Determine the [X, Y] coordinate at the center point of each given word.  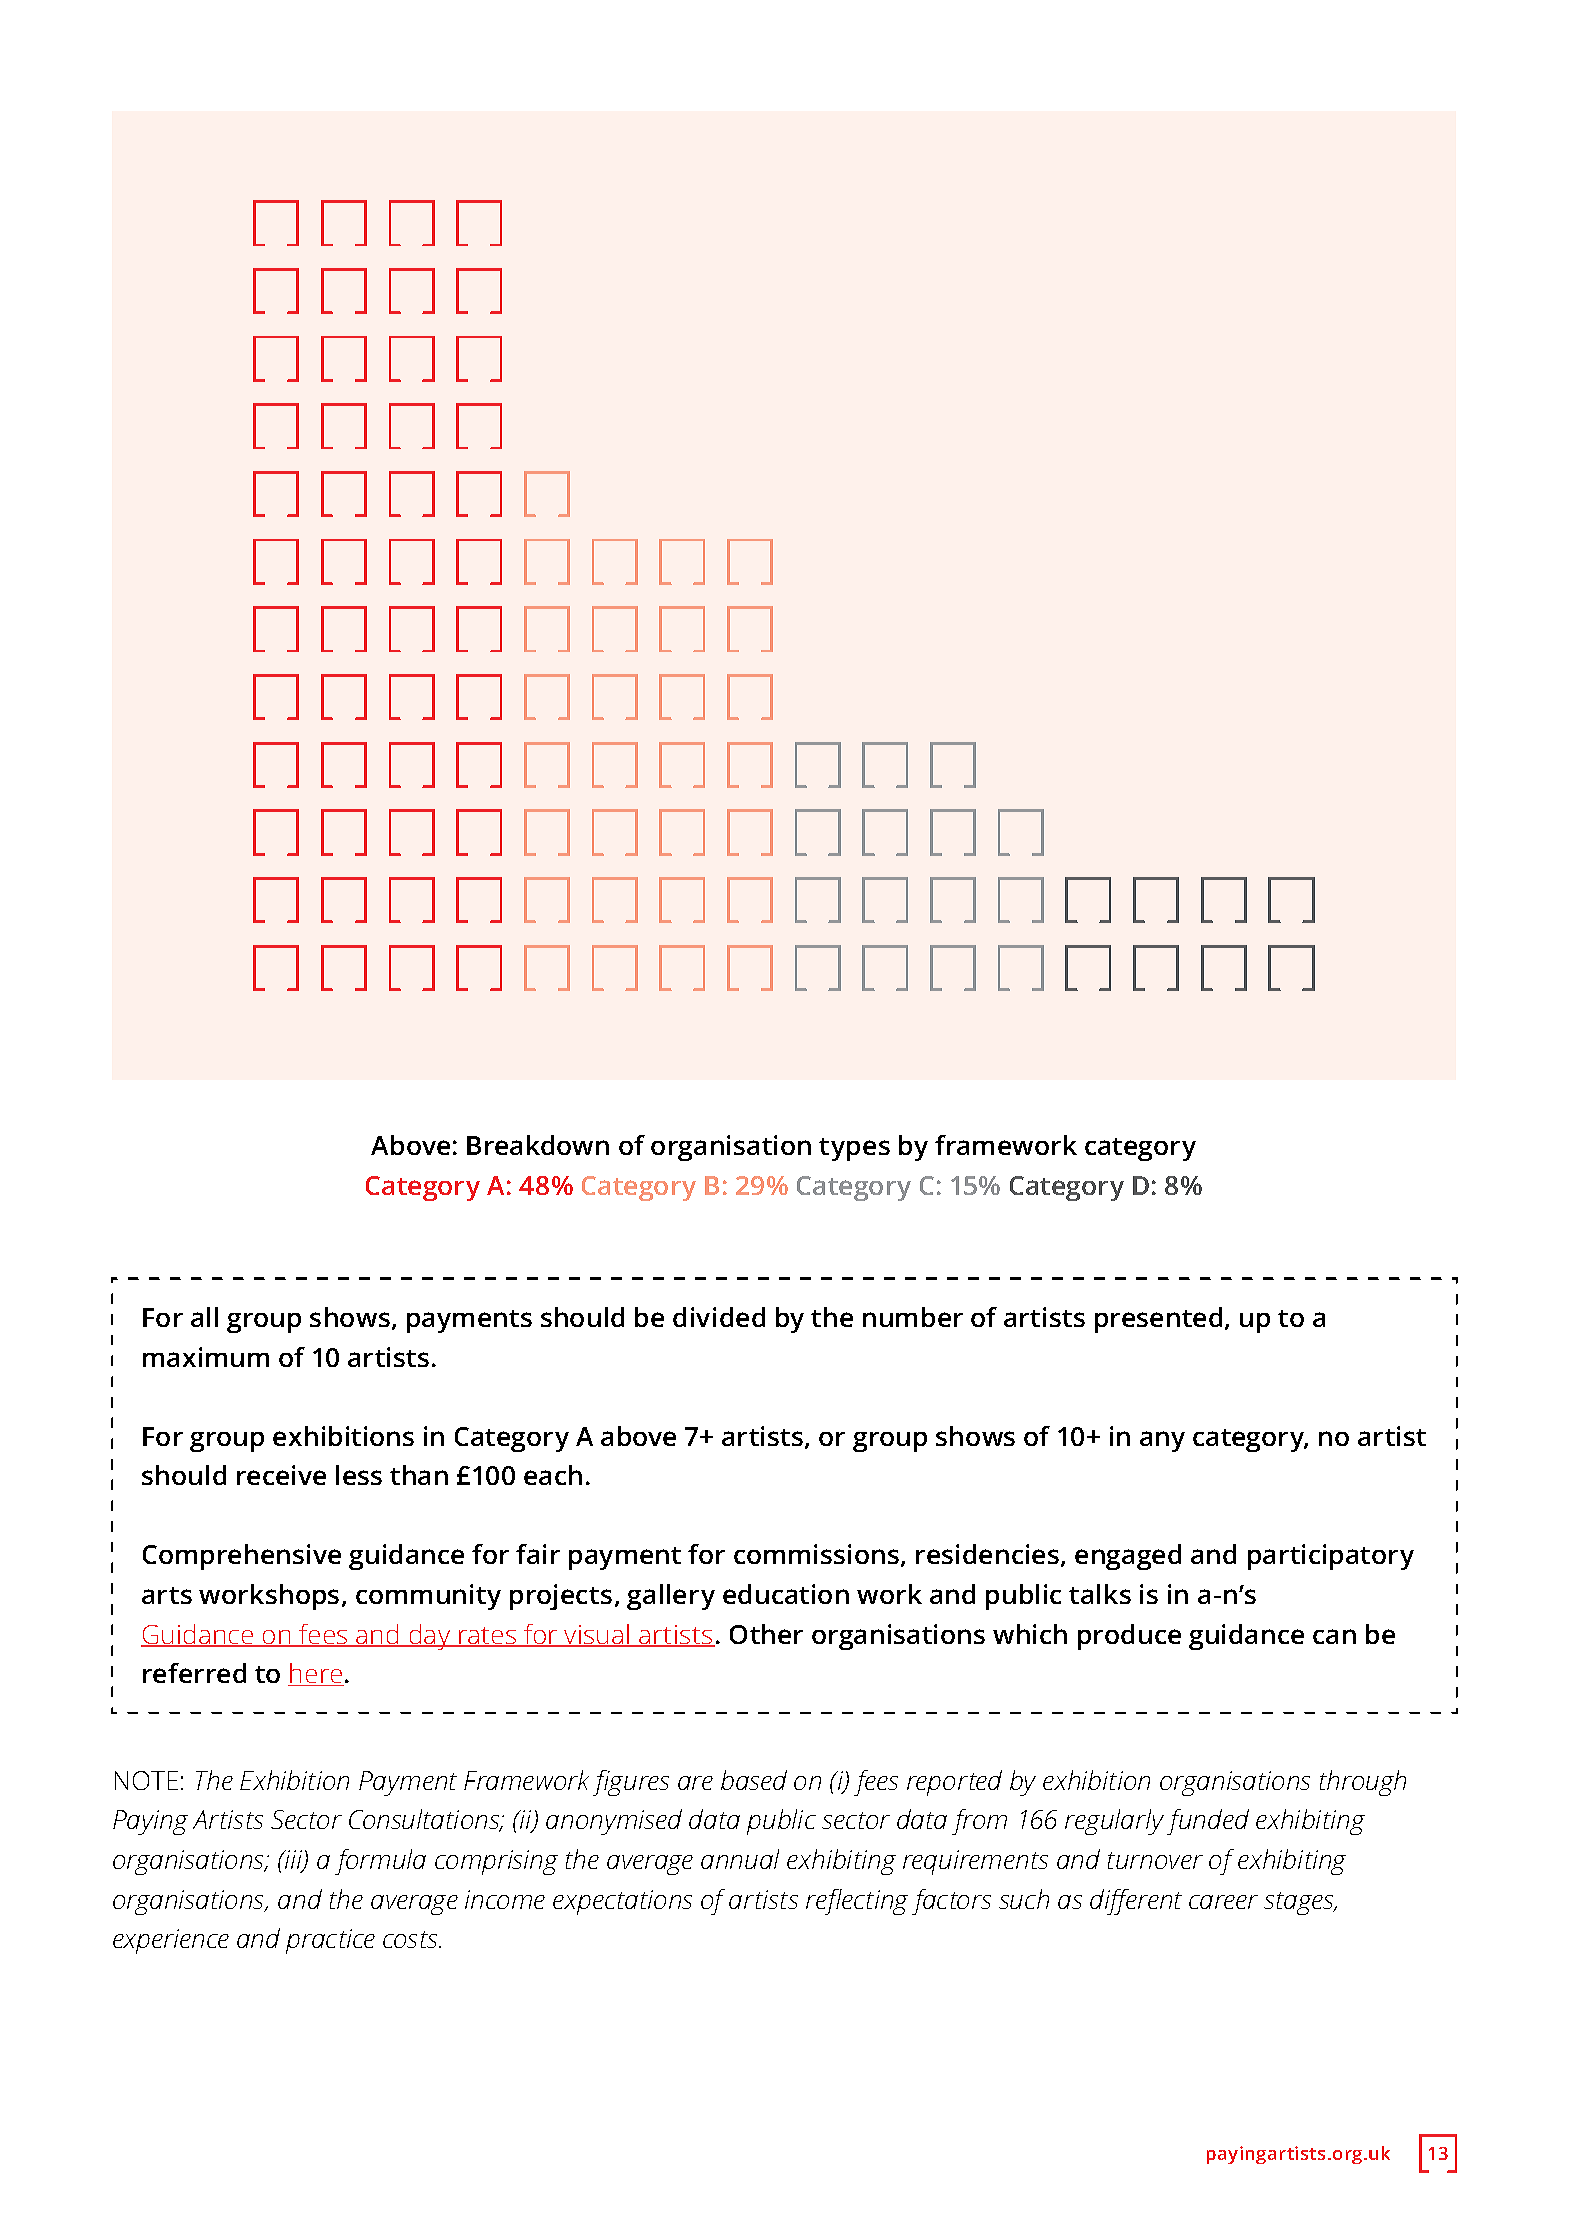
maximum [206, 1357]
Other [766, 1634]
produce [1129, 1637]
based [754, 1780]
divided [719, 1317]
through [1363, 1783]
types [854, 1149]
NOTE [146, 1780]
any [1162, 1441]
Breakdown [538, 1145]
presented [1158, 1320]
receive [281, 1475]
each [553, 1475]
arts [167, 1595]
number [913, 1317]
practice [330, 1941]
